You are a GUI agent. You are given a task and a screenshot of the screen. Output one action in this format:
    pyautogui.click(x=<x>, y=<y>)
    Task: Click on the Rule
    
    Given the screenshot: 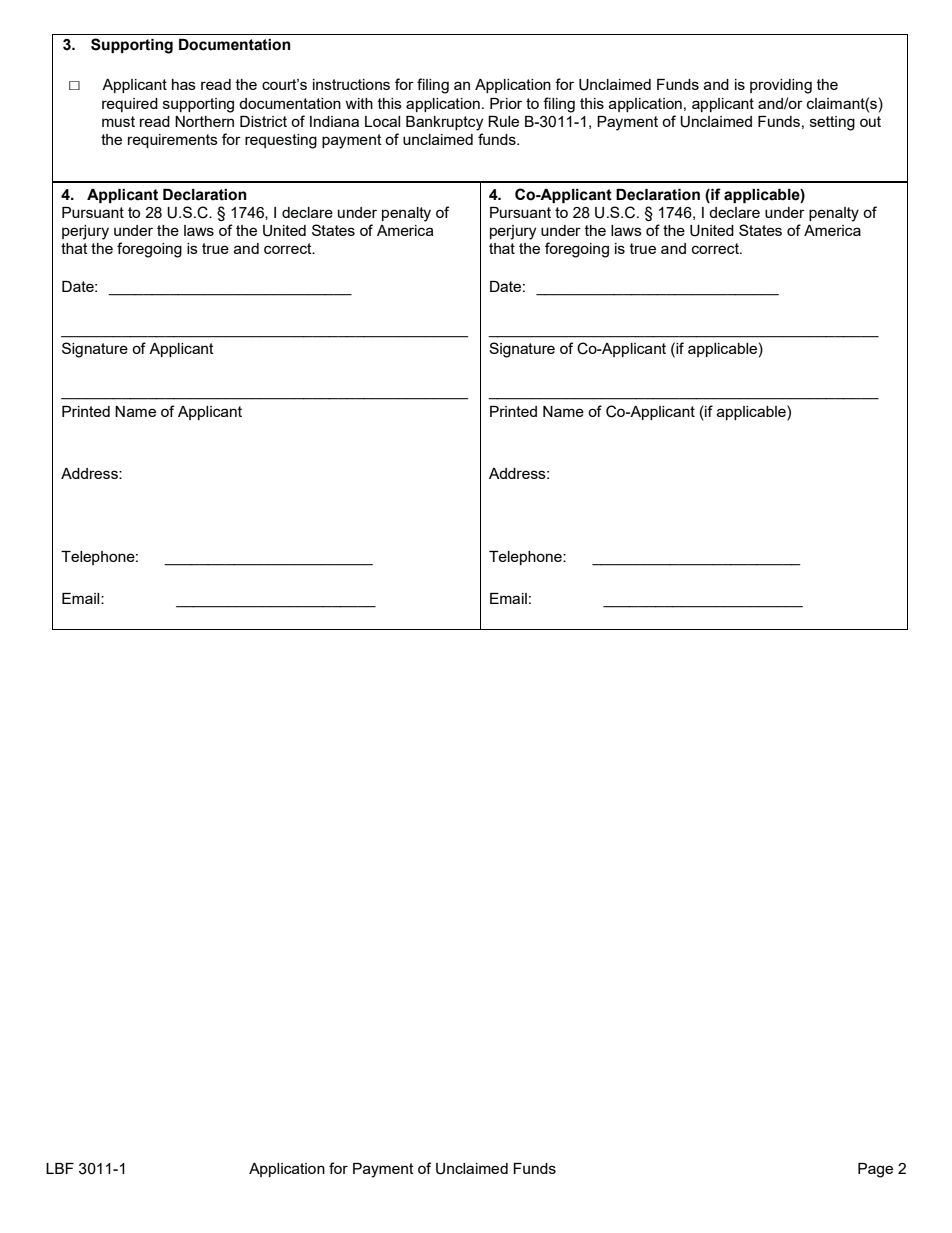 What is the action you would take?
    pyautogui.click(x=503, y=121)
